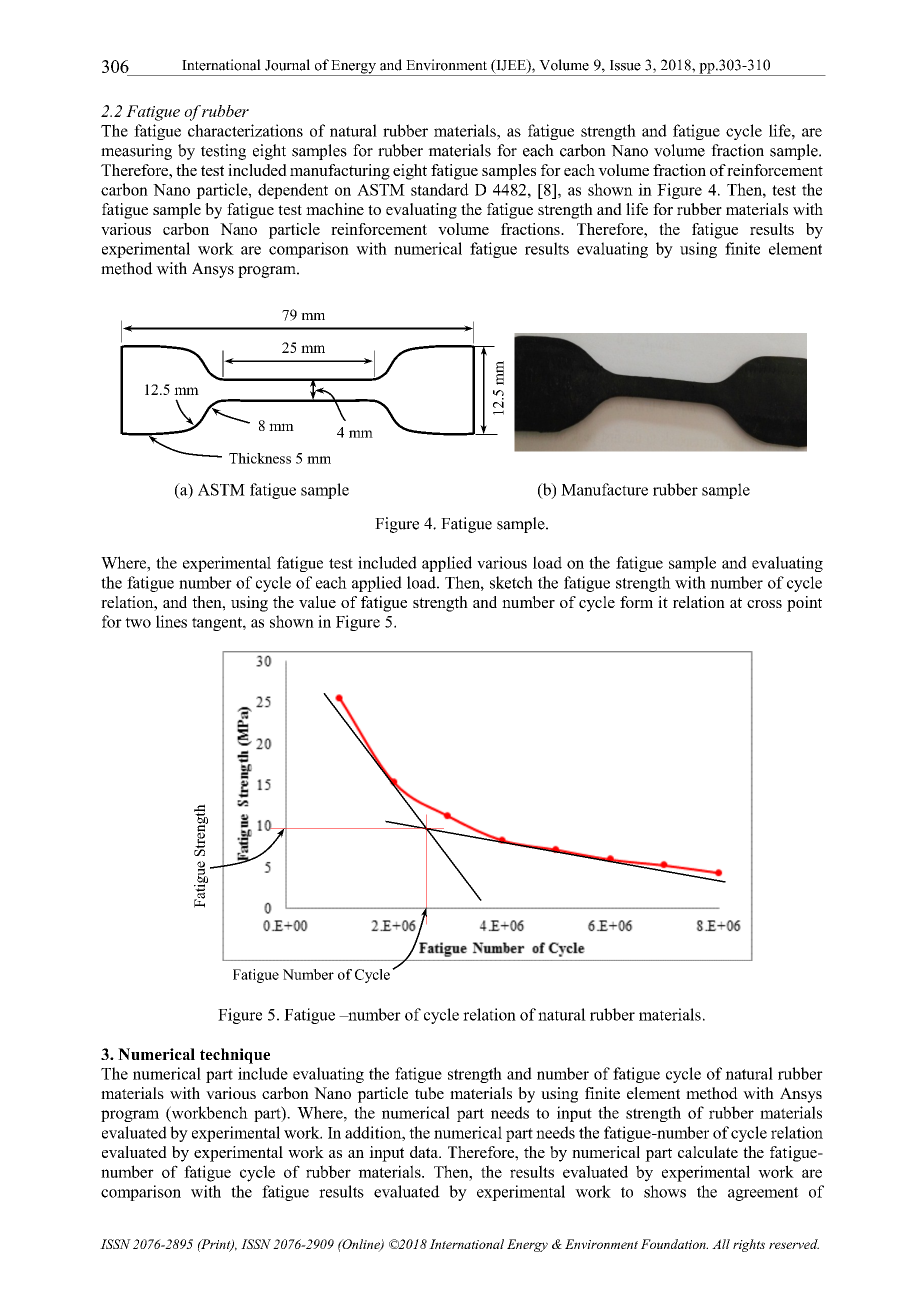 The image size is (924, 1308). Describe the element at coordinates (171, 621) in the document. I see `lines` at that location.
